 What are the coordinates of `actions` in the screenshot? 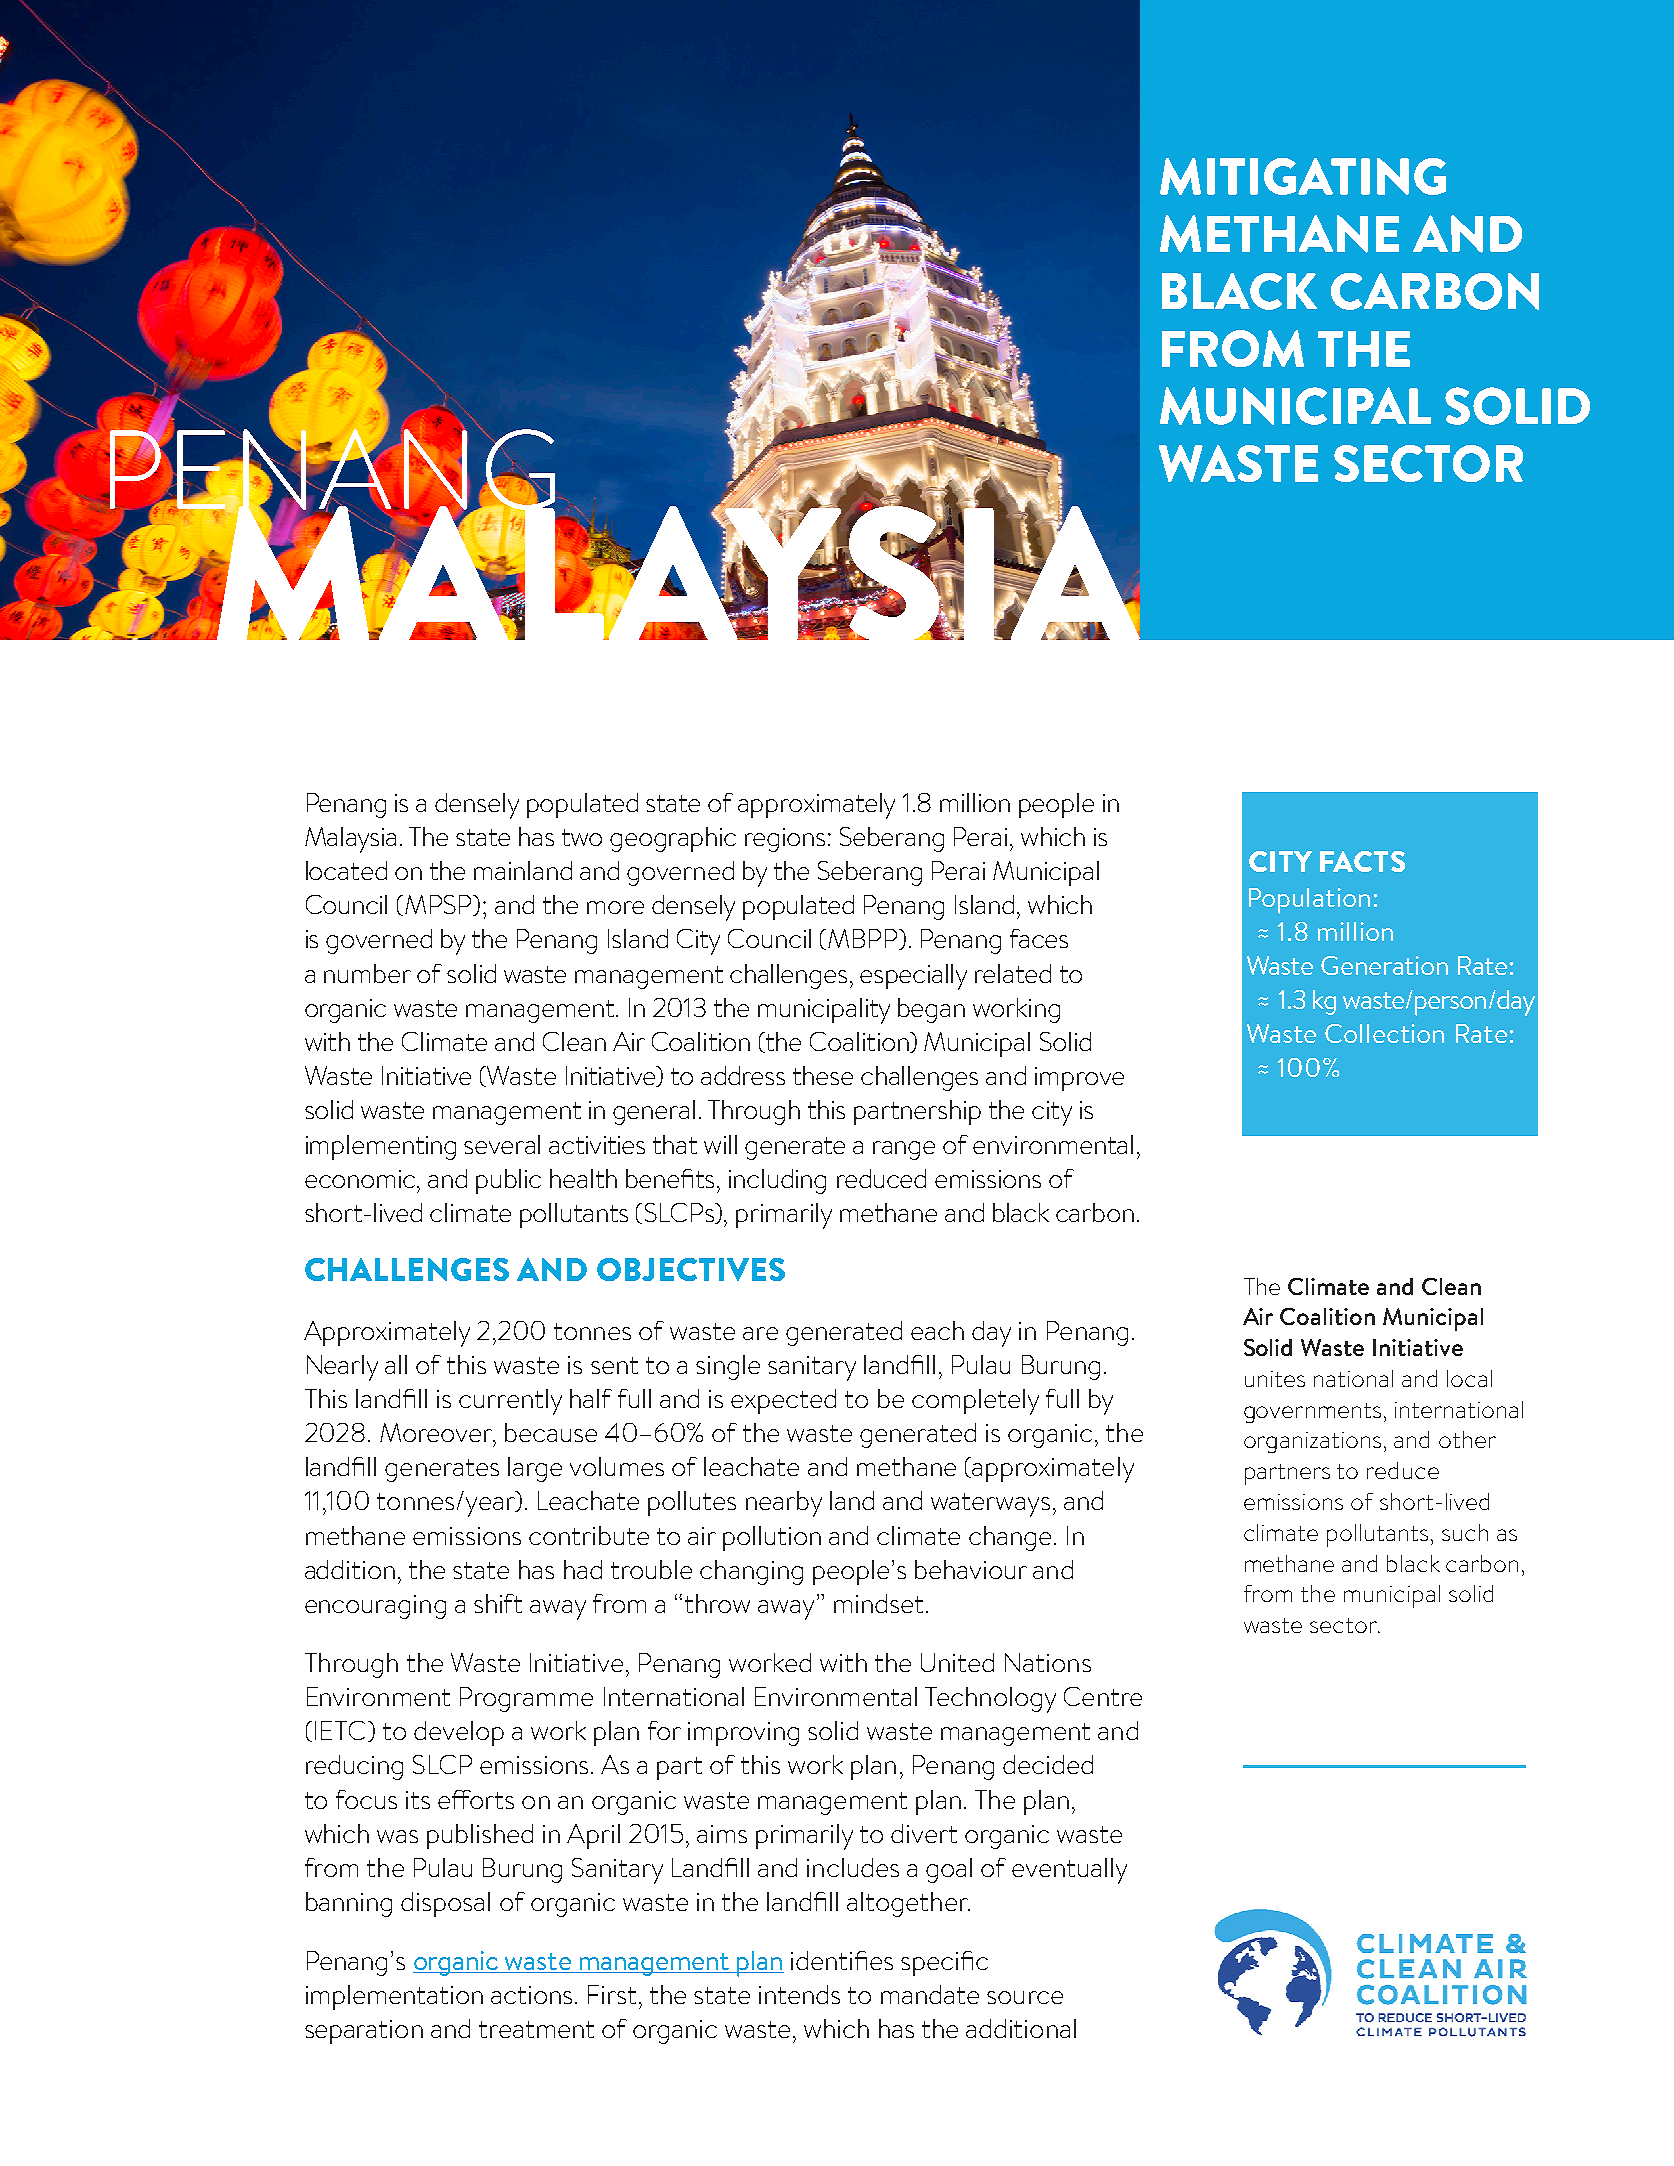 It's located at (531, 1995).
